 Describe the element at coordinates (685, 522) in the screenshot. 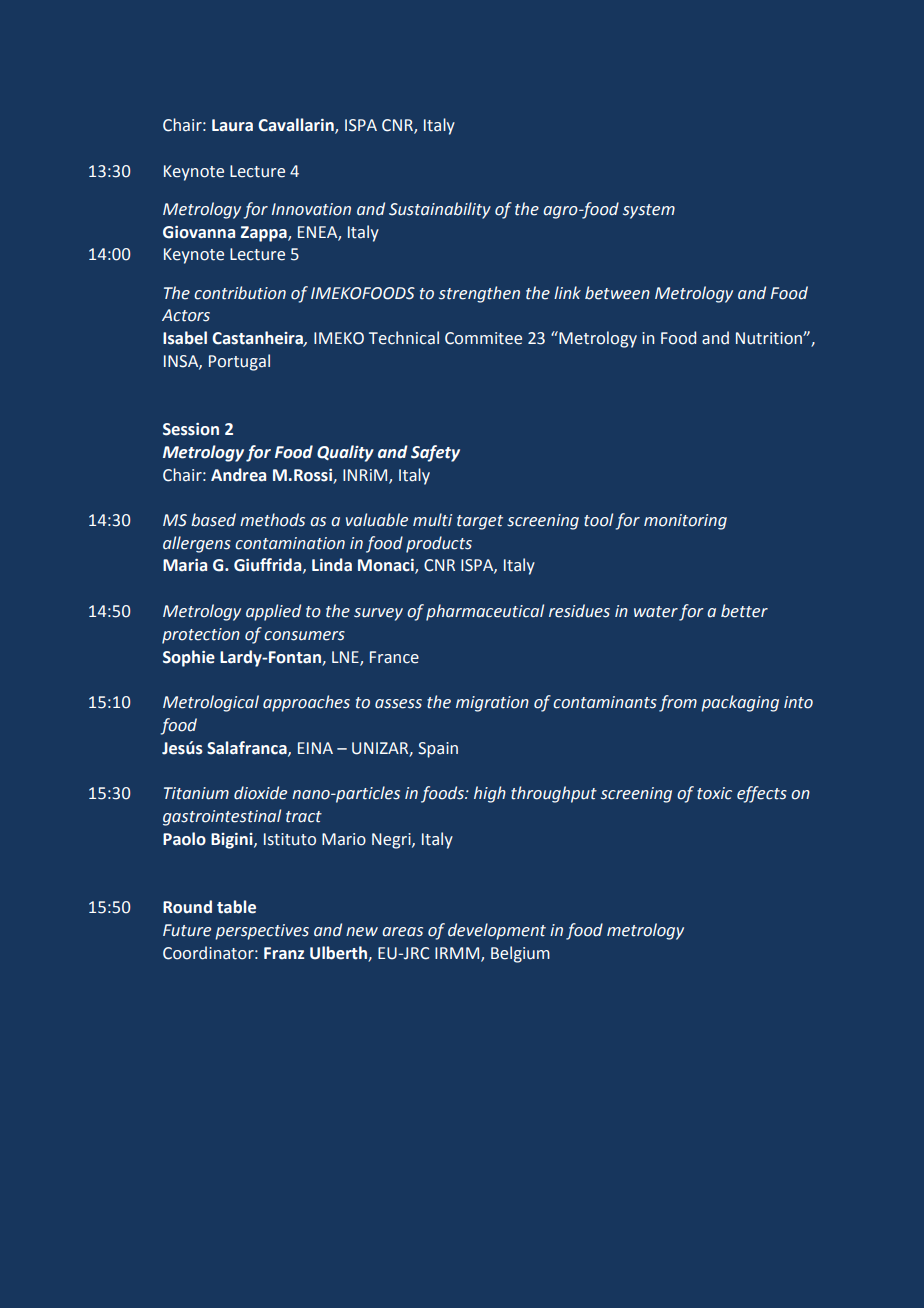

I see `monitoring` at that location.
